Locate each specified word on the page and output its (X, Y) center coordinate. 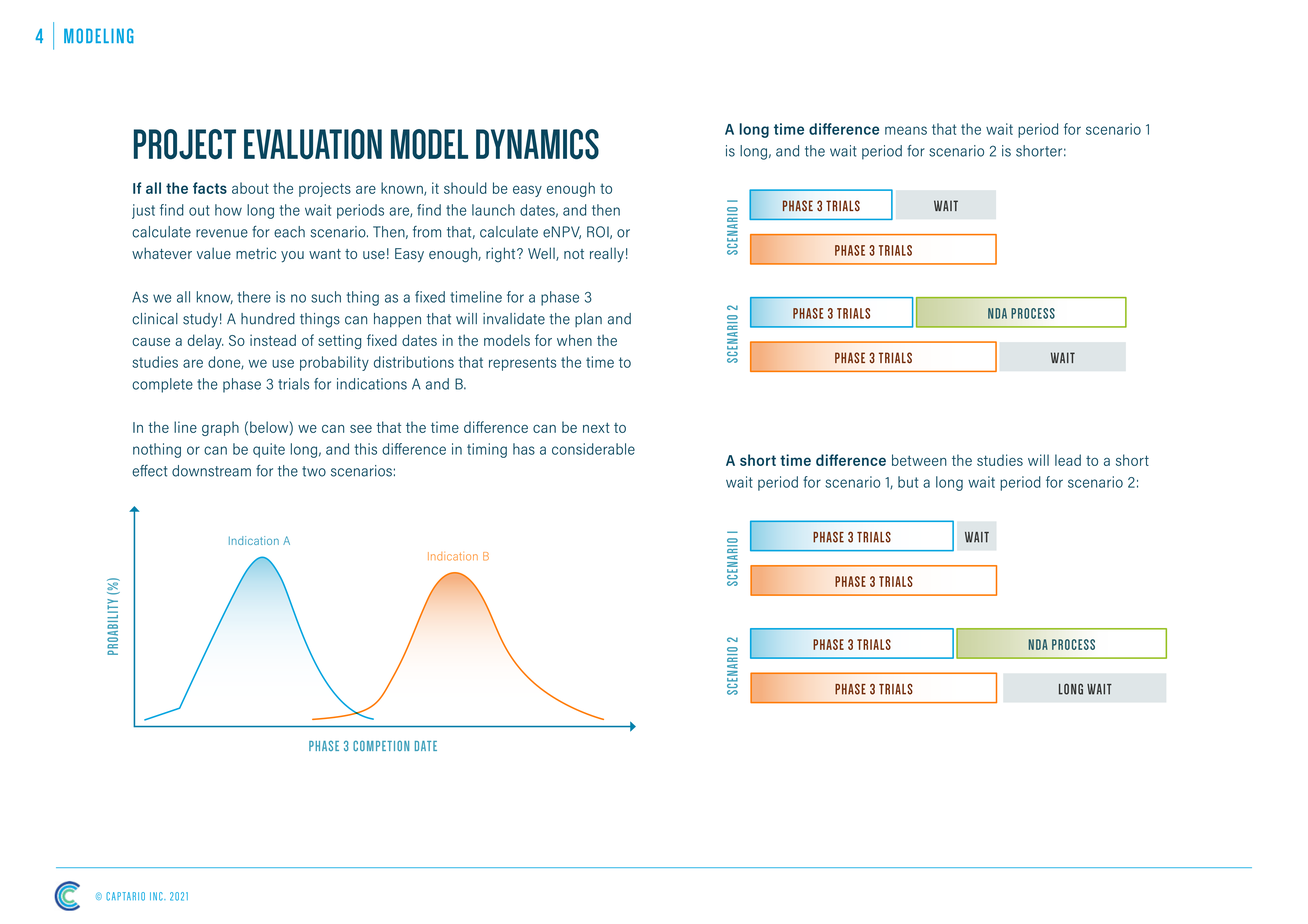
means (906, 130)
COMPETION (381, 745)
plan (588, 320)
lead (1068, 460)
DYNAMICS (537, 144)
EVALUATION (313, 144)
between (919, 460)
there (254, 297)
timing (487, 450)
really (607, 255)
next (596, 427)
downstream (211, 471)
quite (269, 450)
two (314, 471)
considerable (593, 449)
